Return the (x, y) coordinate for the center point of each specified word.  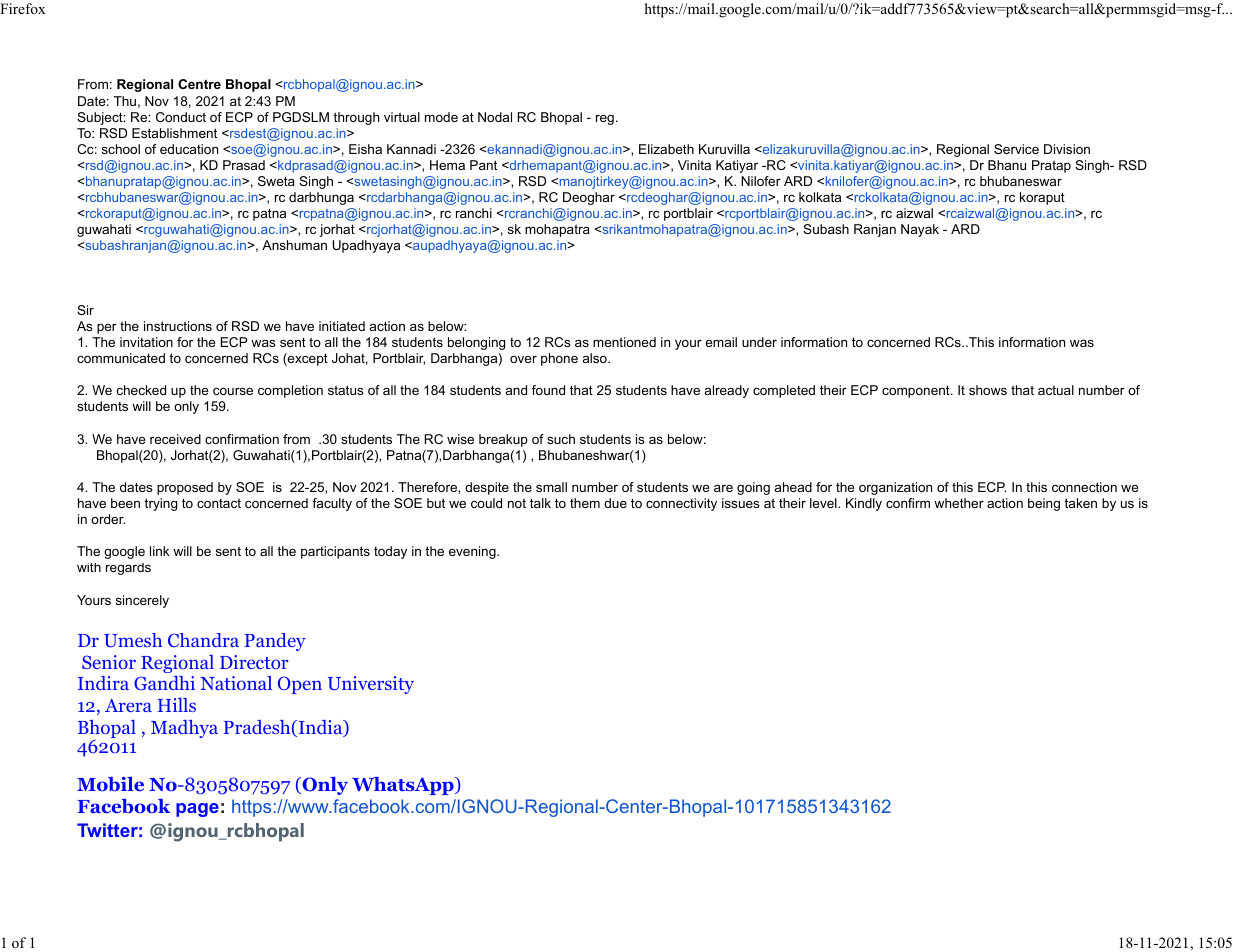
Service (1016, 149)
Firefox (23, 8)
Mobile (110, 784)
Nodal (495, 117)
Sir (85, 310)
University (371, 685)
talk (540, 503)
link (160, 551)
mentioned (624, 342)
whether (959, 503)
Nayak (920, 230)
